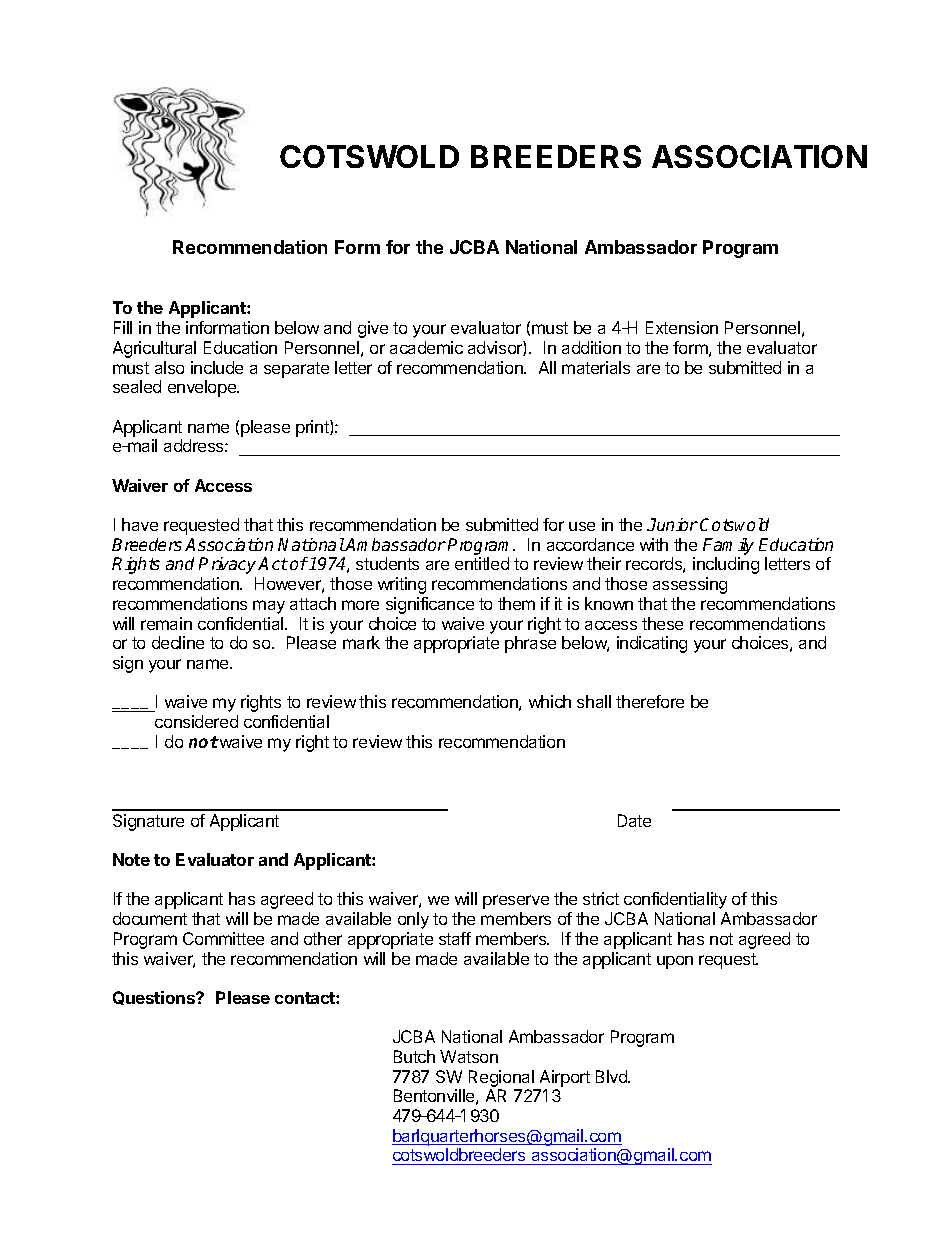 The height and width of the screenshot is (1233, 952). I want to click on writing, so click(402, 585).
